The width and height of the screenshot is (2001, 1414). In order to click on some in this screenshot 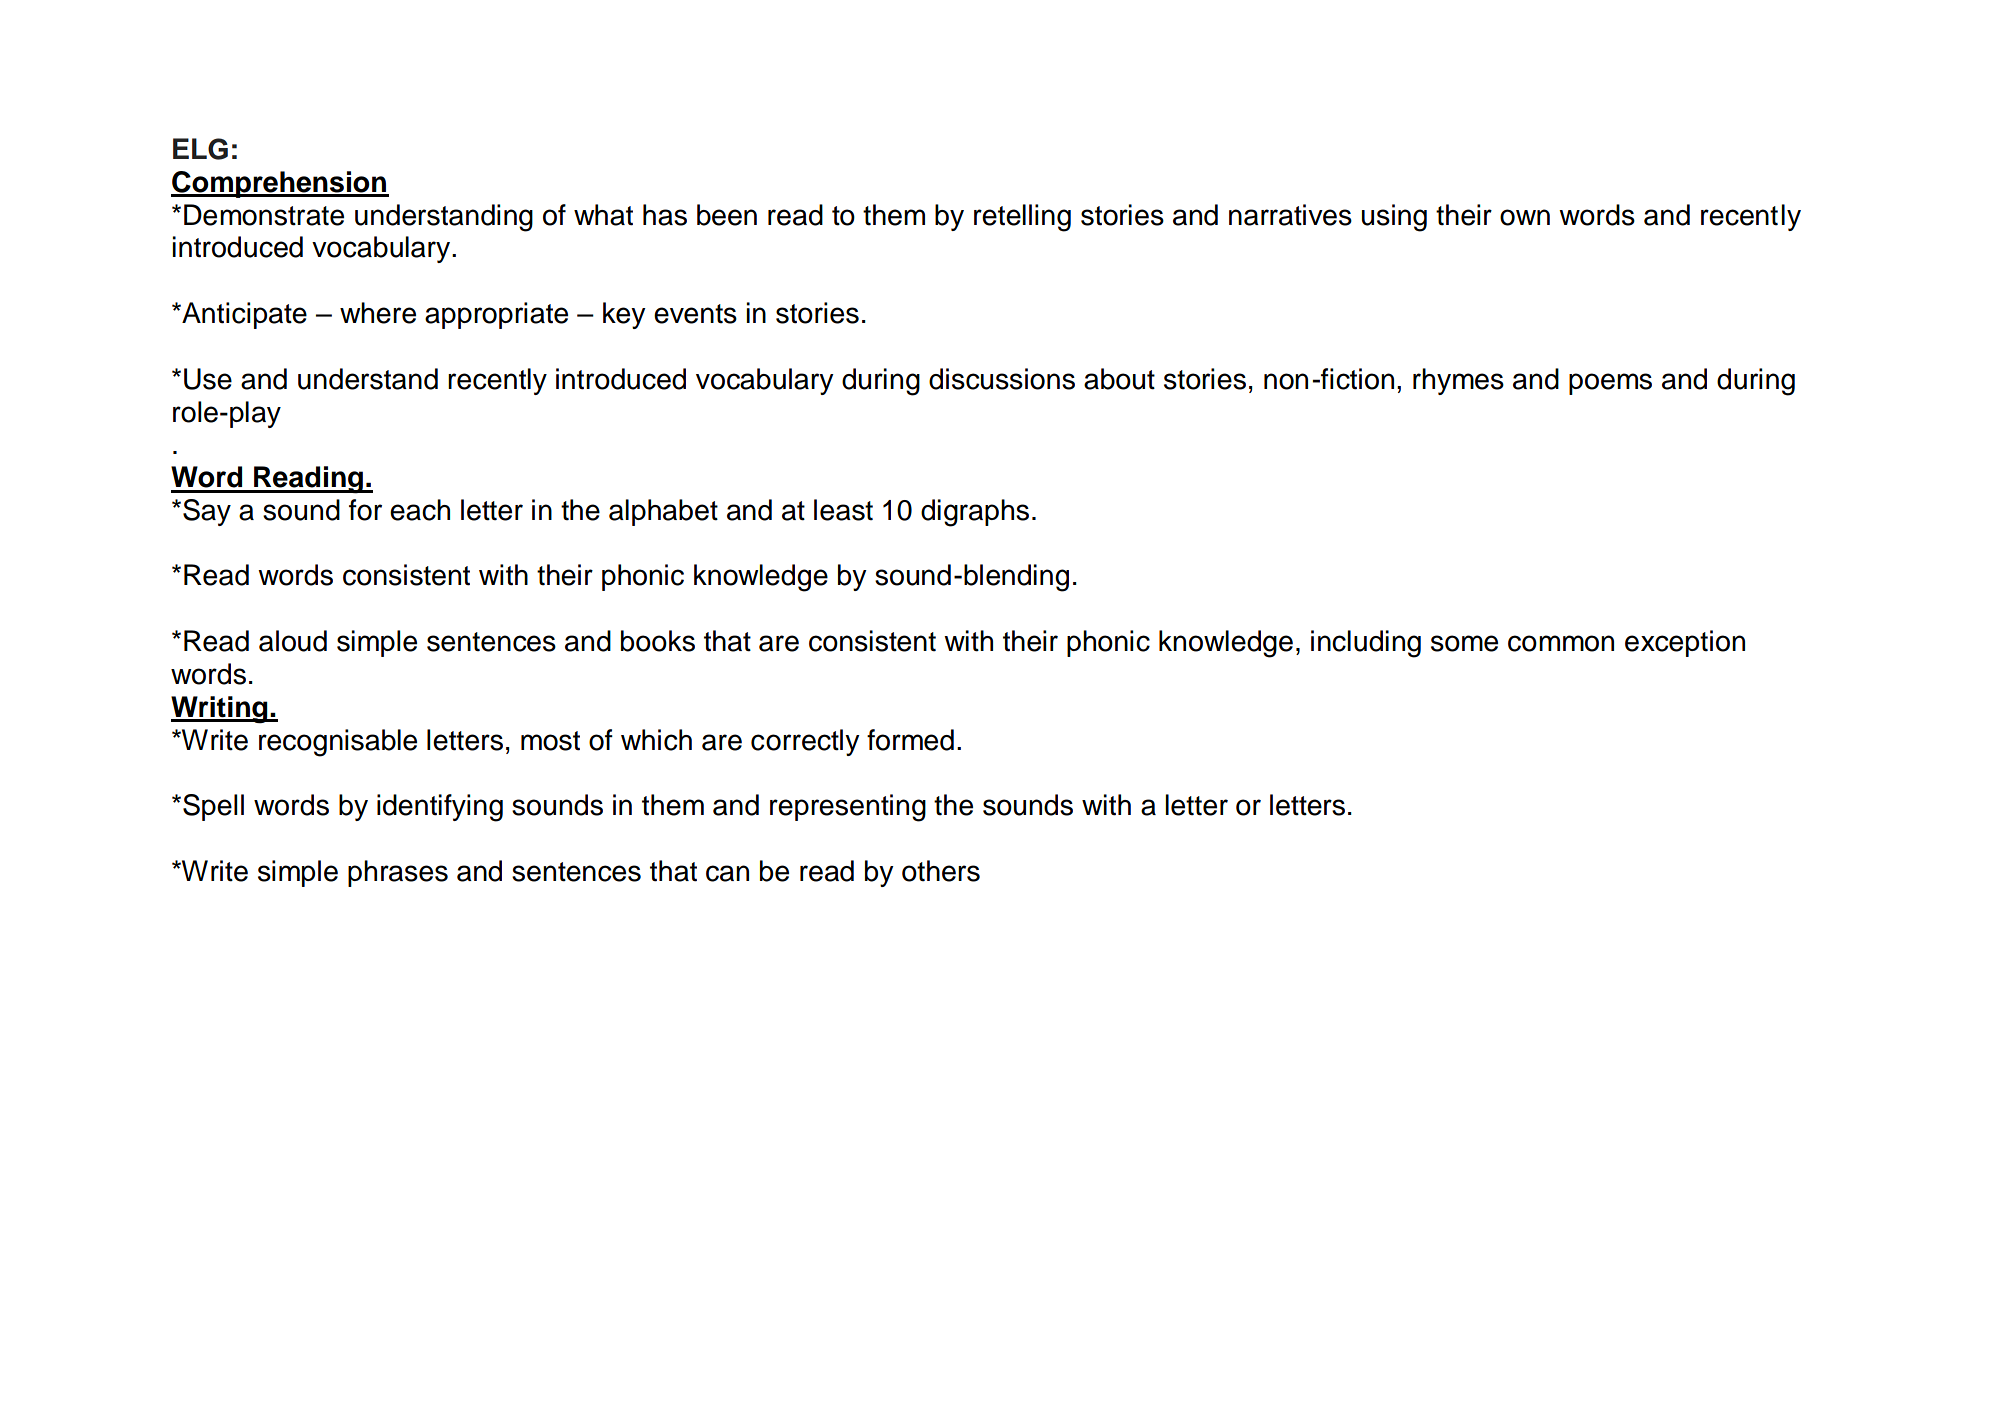, I will do `click(1464, 643)`.
